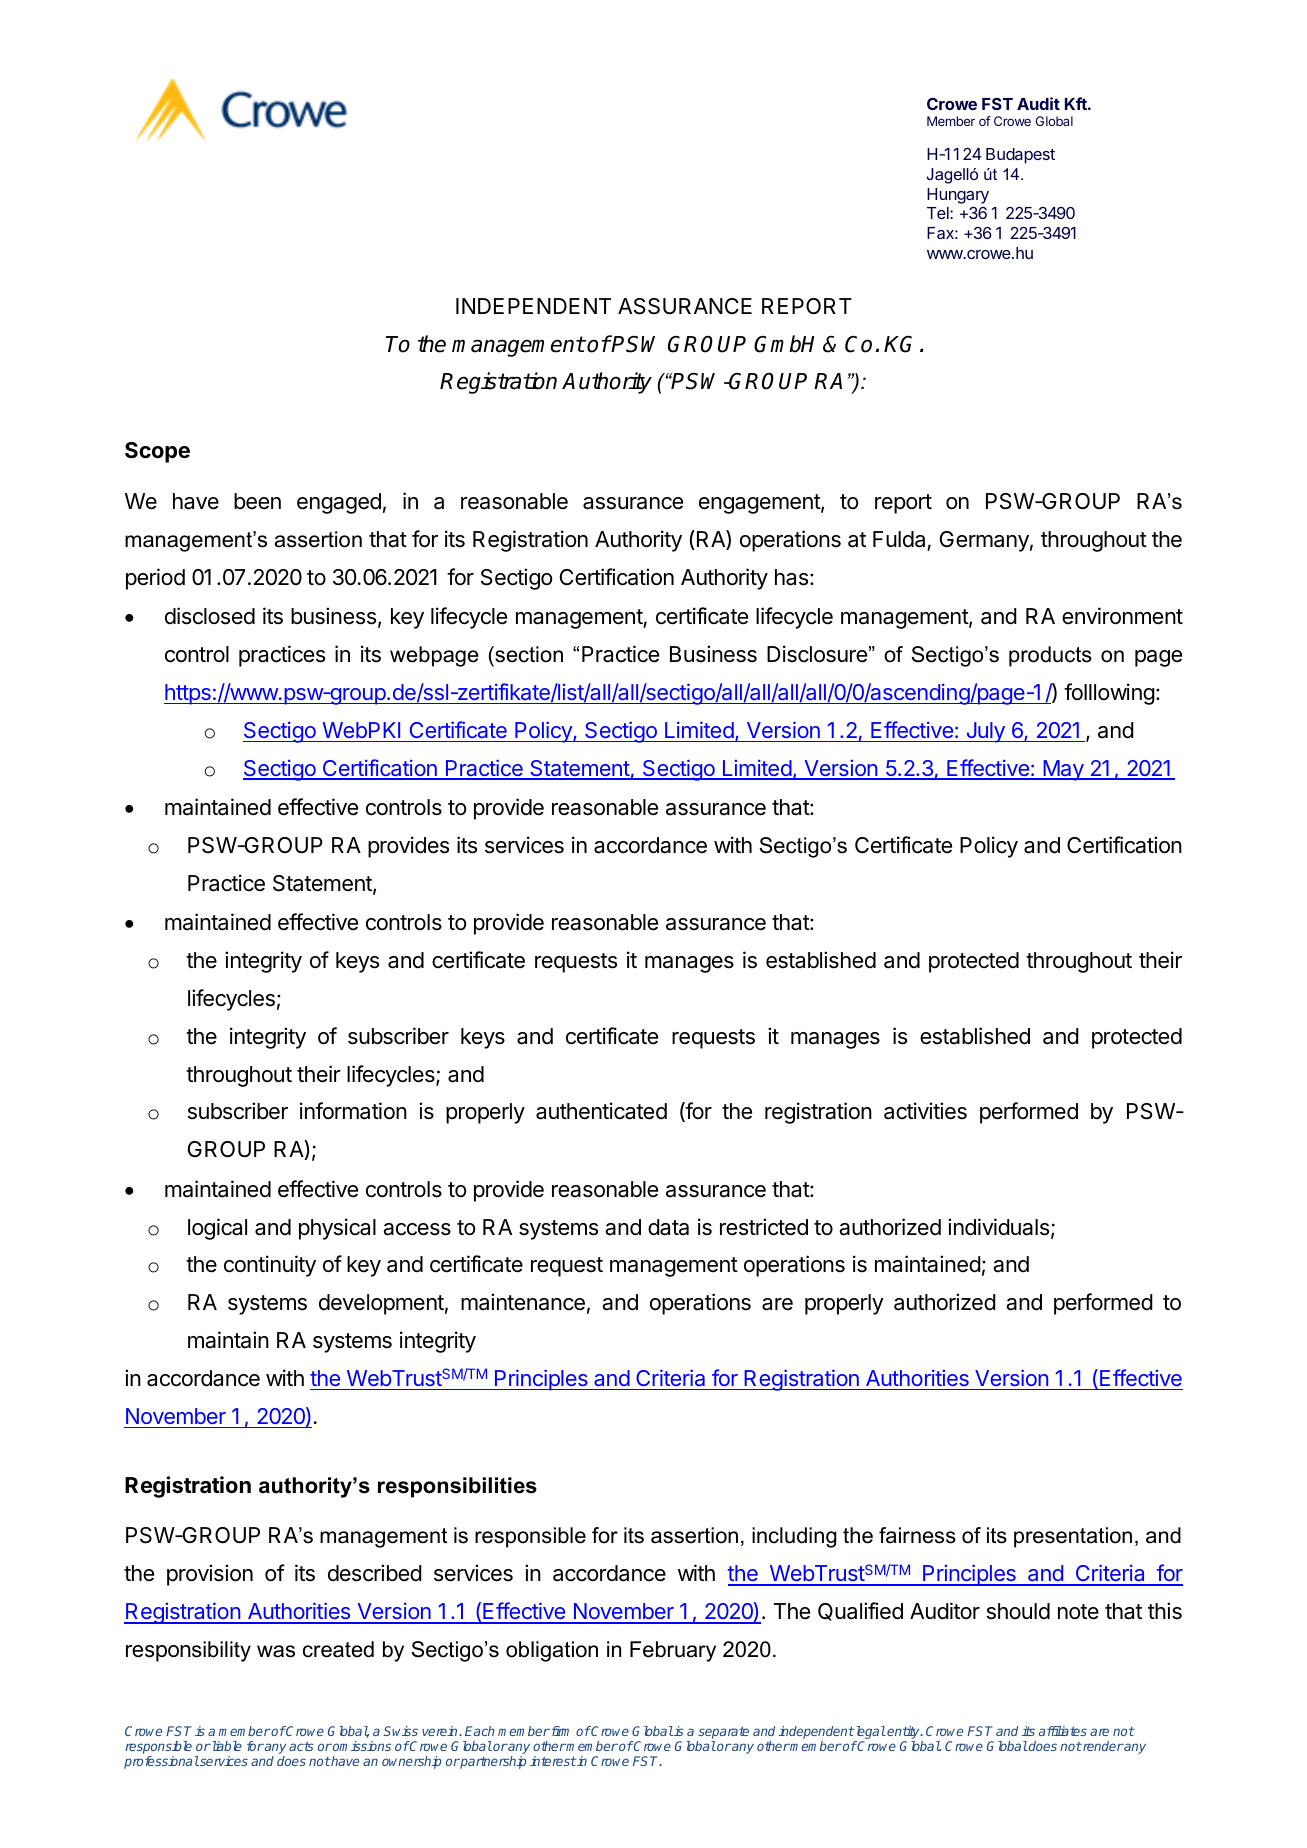 The height and width of the page is (1848, 1307). What do you see at coordinates (217, 1229) in the page?
I see `logical` at bounding box center [217, 1229].
